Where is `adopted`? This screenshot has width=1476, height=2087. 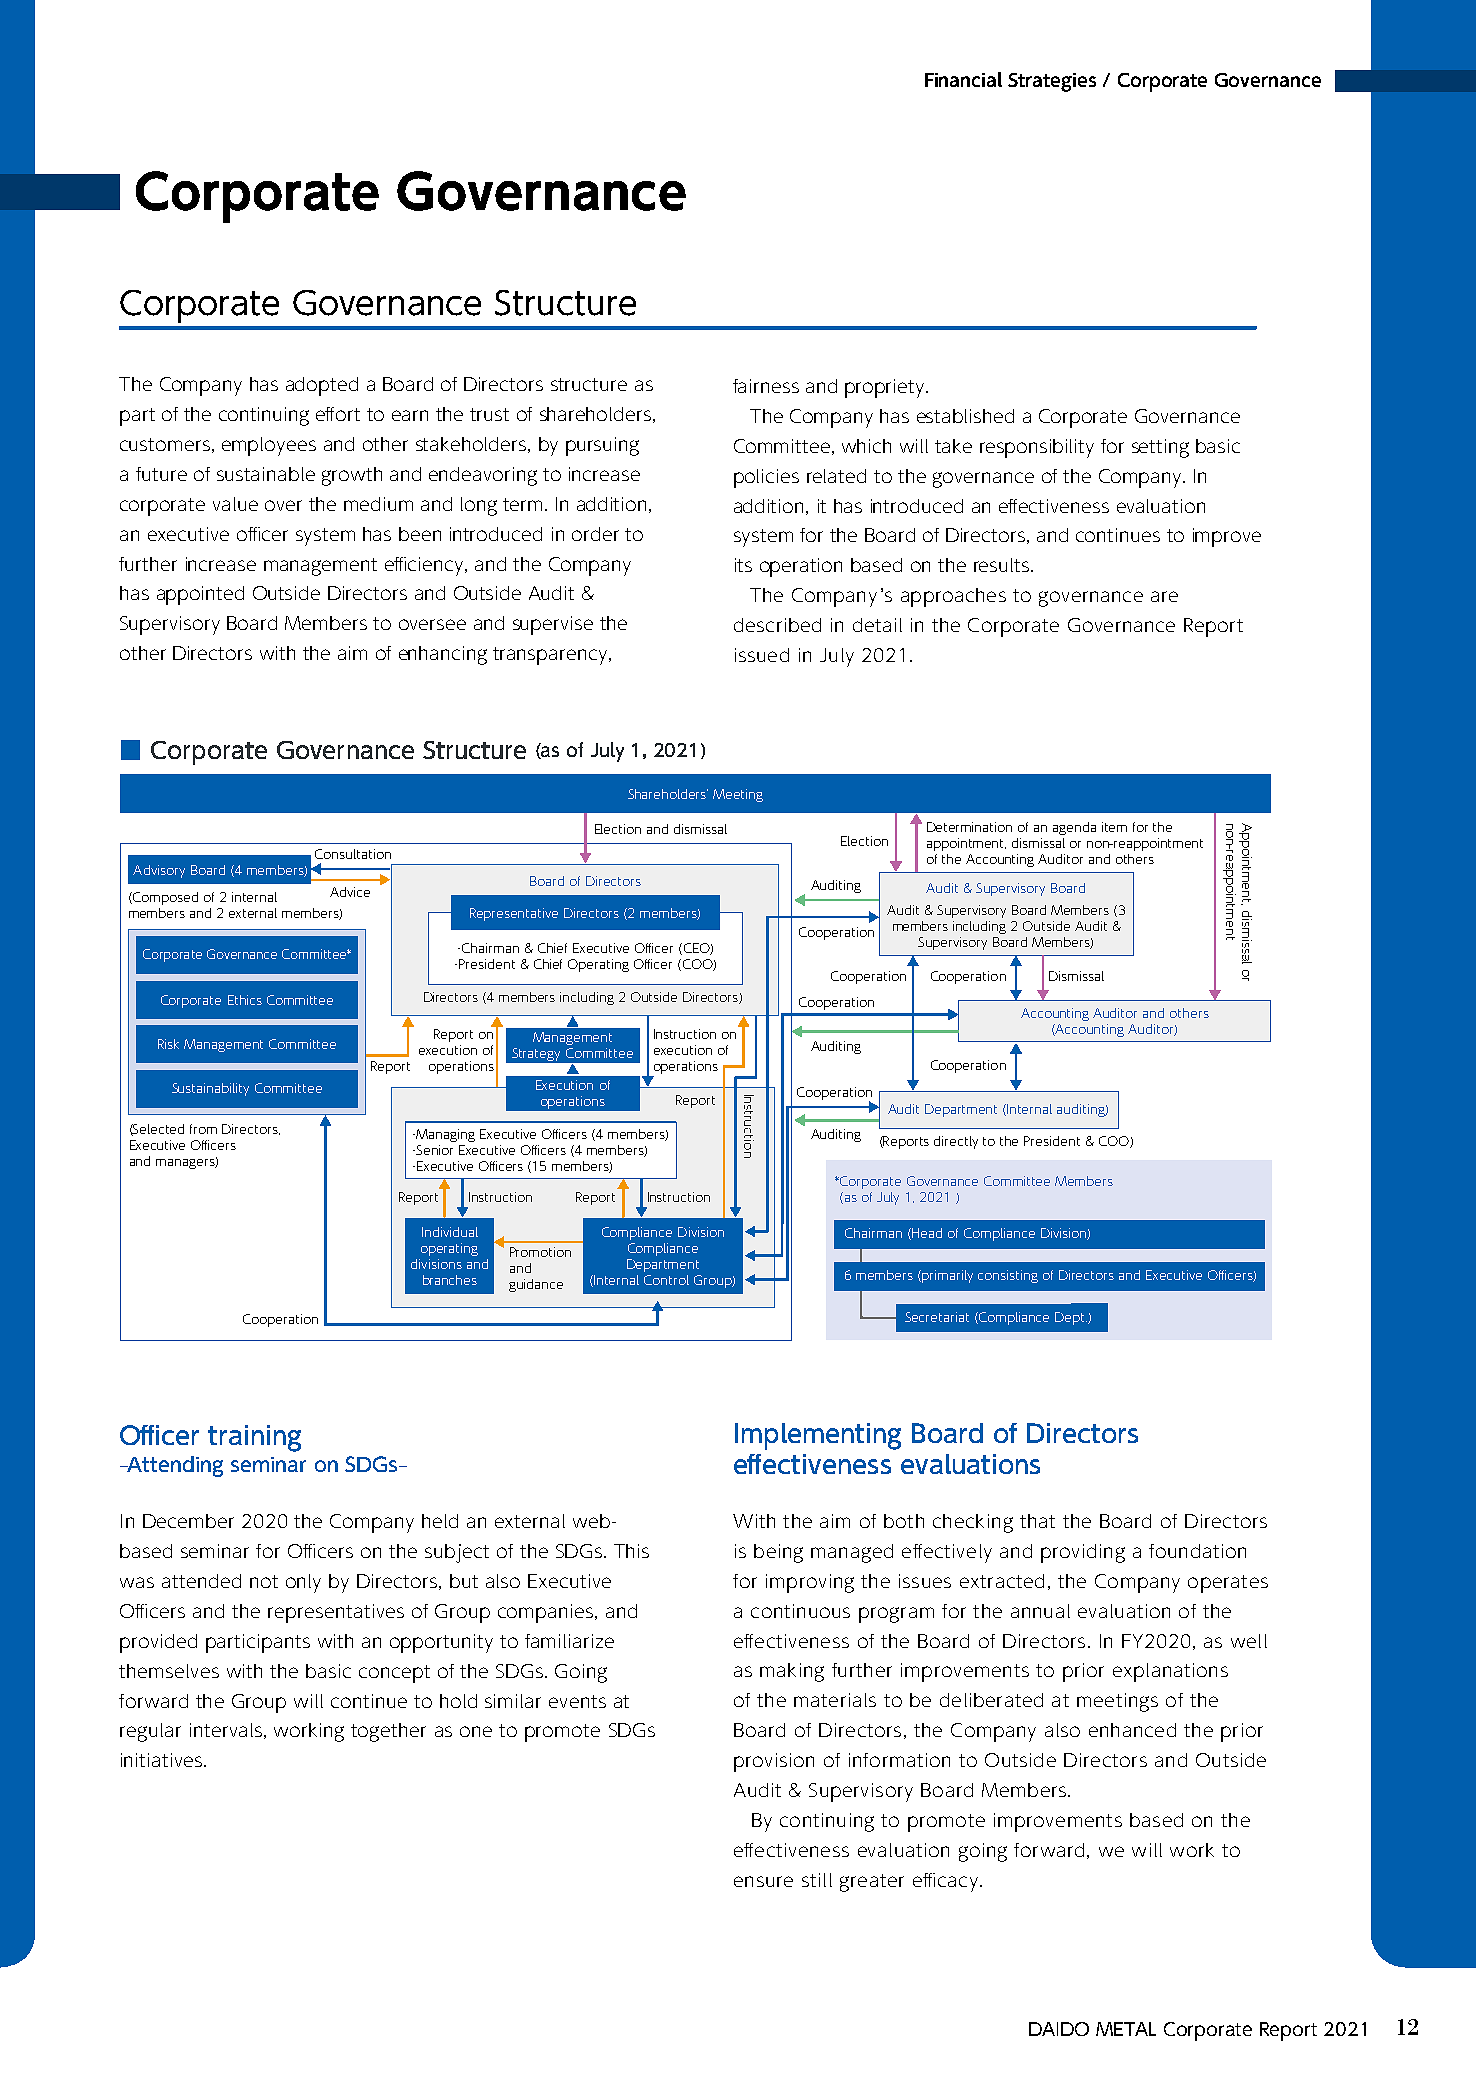 adopted is located at coordinates (322, 386).
